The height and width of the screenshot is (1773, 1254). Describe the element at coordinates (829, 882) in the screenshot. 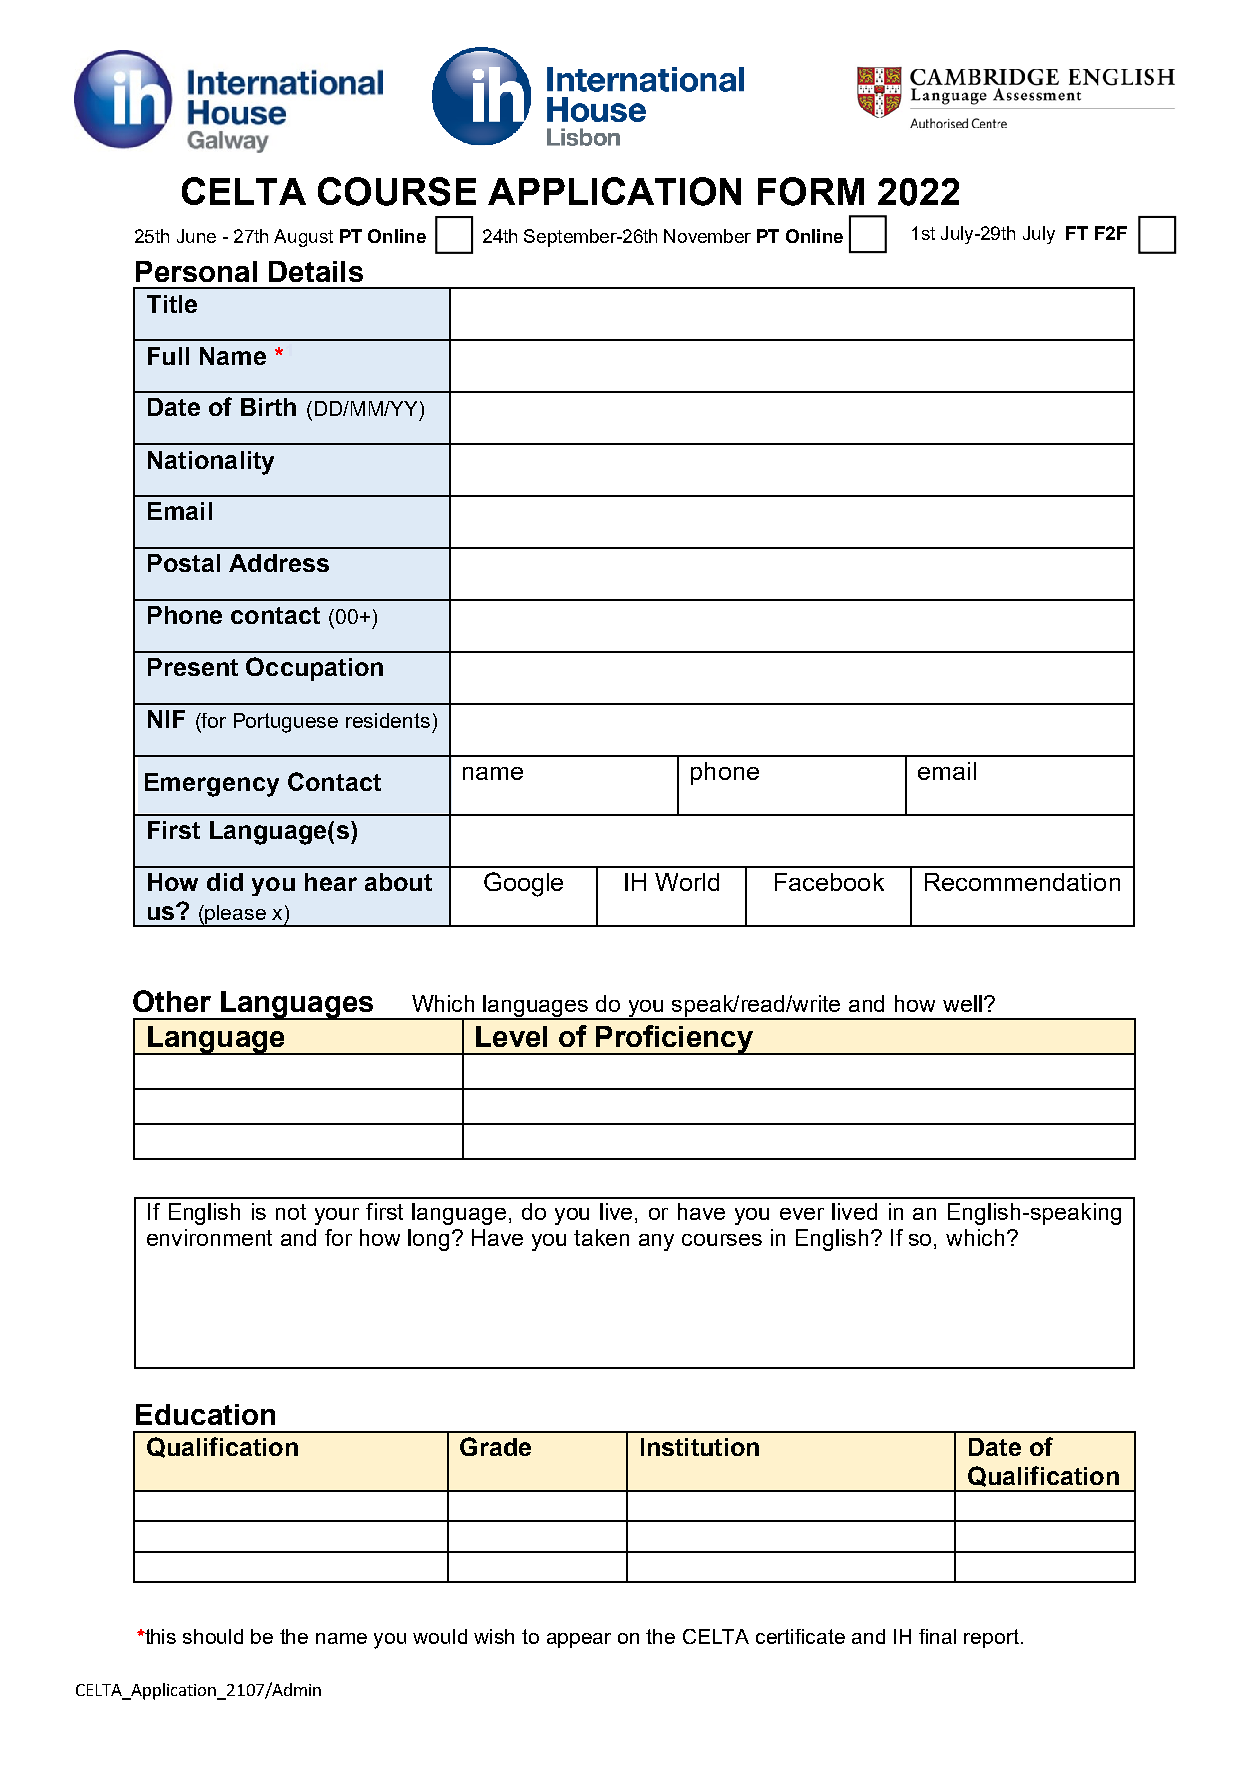

I see `Facebook` at that location.
